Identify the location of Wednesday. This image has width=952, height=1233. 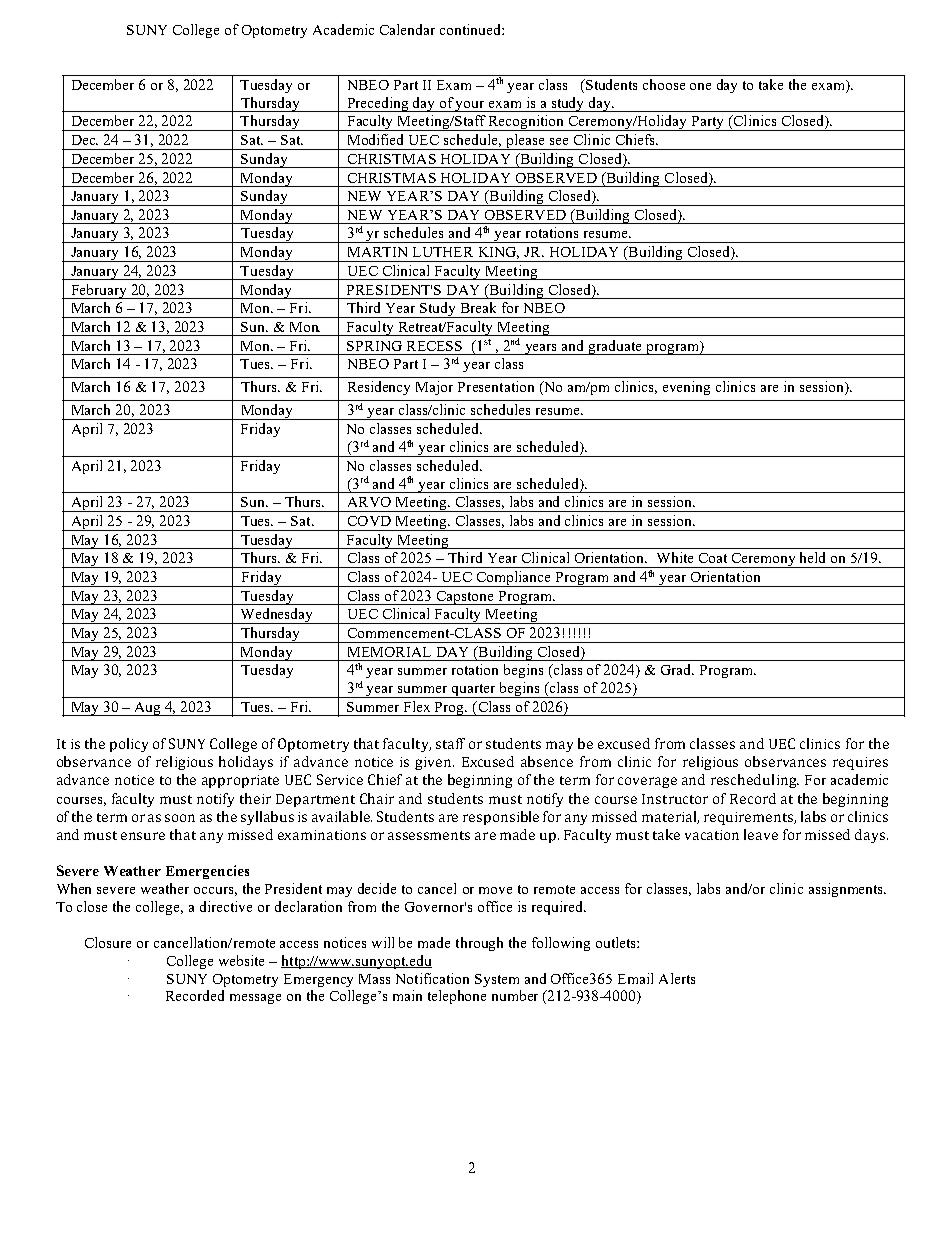
(277, 616).
